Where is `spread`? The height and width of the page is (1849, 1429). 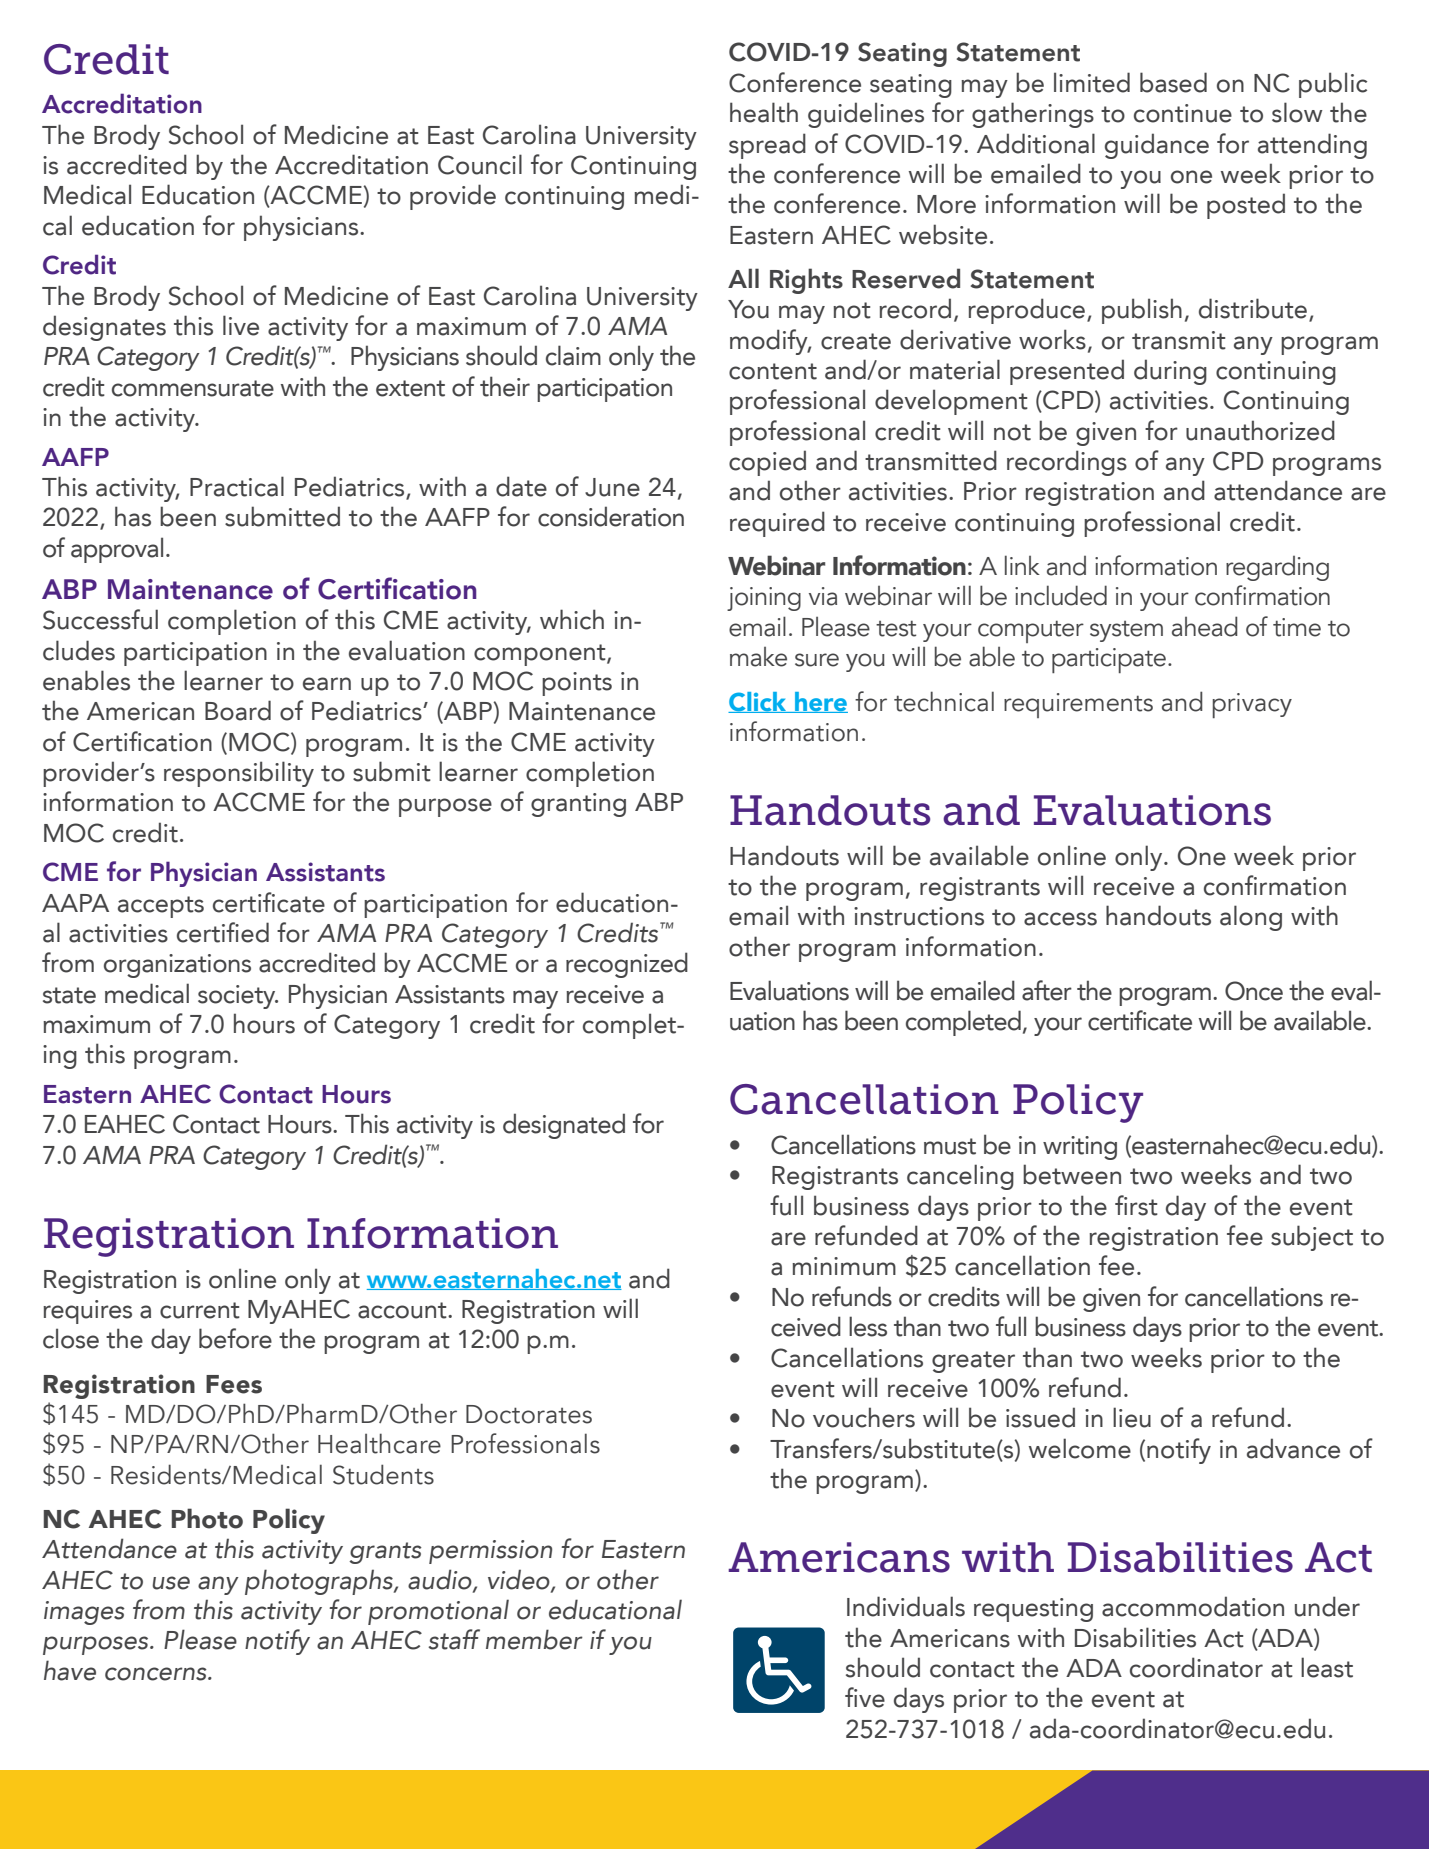 spread is located at coordinates (767, 146).
